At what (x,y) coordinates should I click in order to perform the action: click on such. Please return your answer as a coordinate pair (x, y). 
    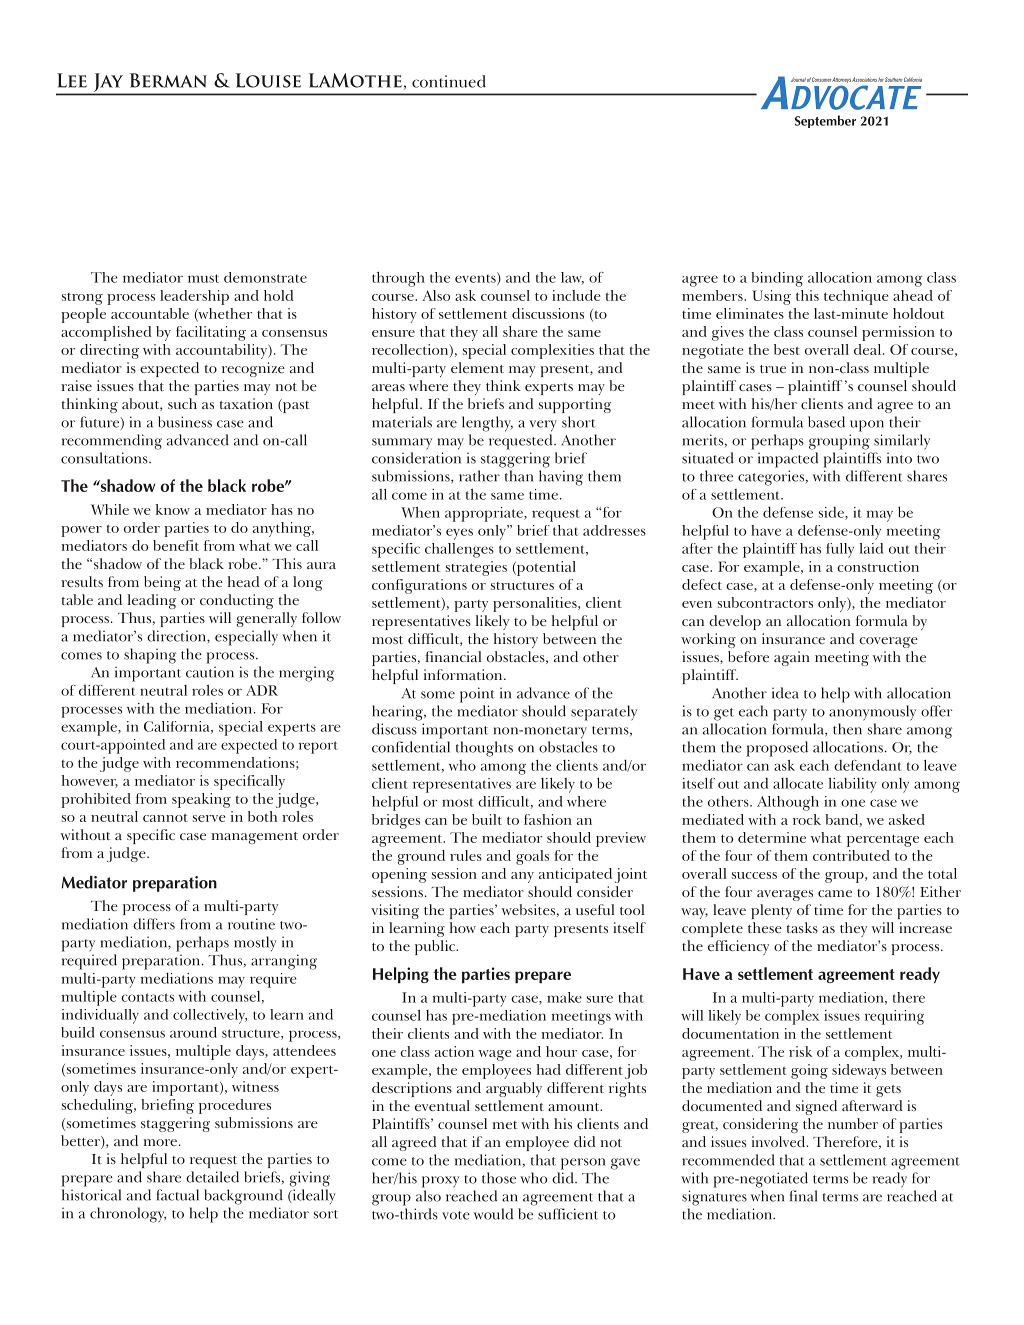
    Looking at the image, I should click on (182, 403).
